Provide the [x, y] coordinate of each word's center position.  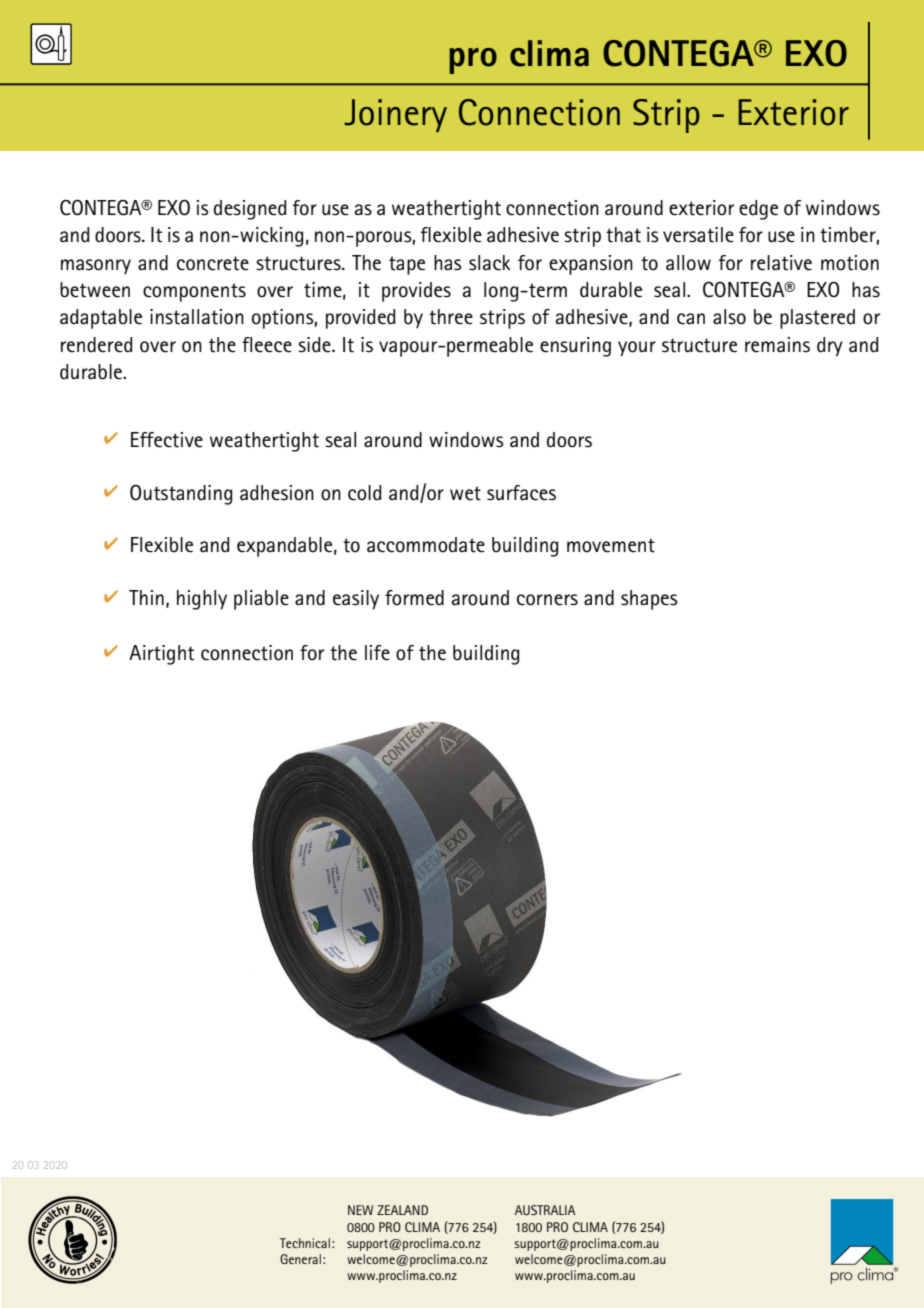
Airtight [161, 655]
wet [465, 493]
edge [758, 210]
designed [250, 210]
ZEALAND [402, 1210]
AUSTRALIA [545, 1210]
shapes [649, 600]
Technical [305, 1243]
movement [611, 545]
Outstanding [181, 495]
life [377, 653]
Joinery [395, 115]
